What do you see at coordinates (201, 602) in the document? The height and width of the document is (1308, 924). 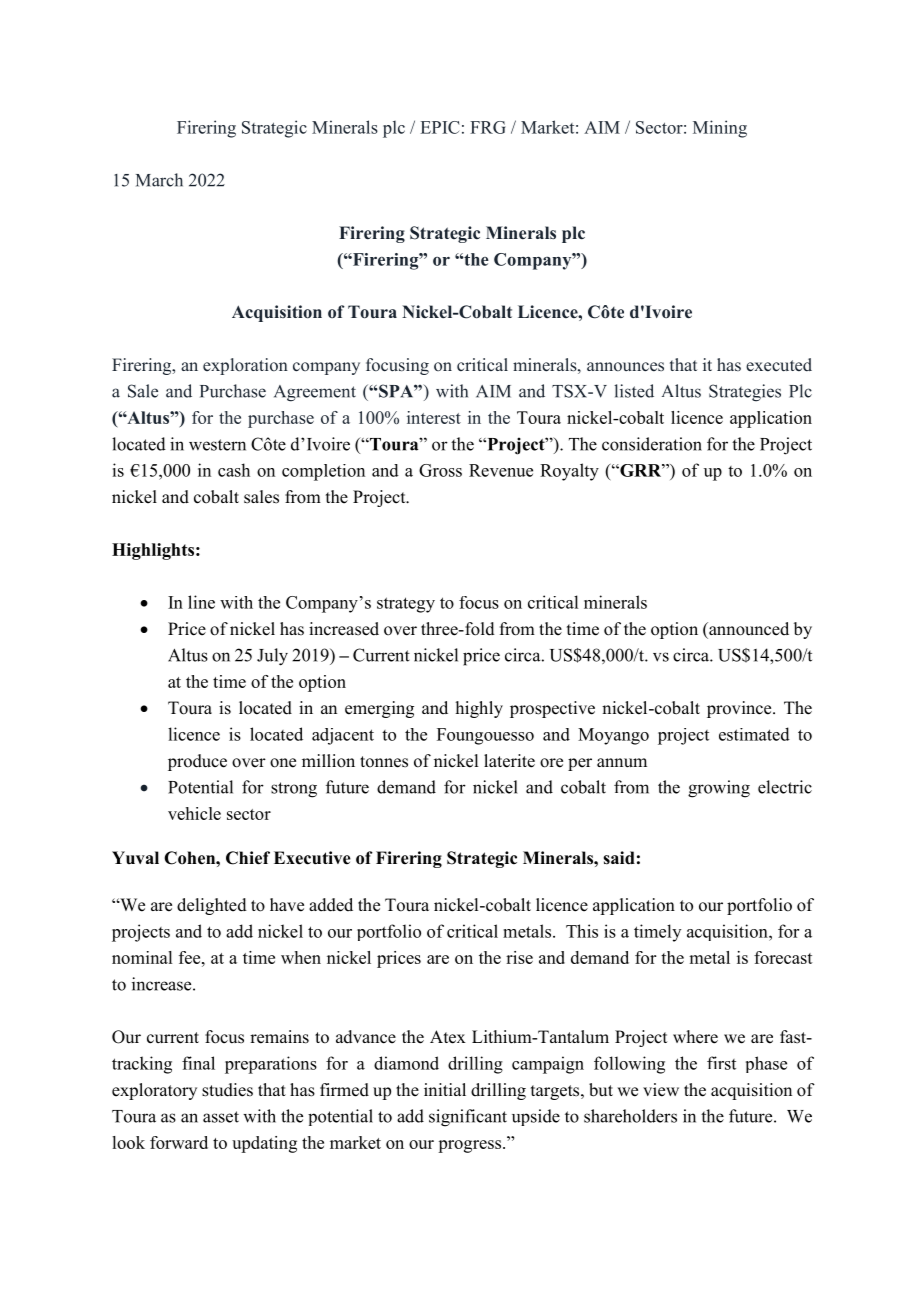 I see `line` at bounding box center [201, 602].
